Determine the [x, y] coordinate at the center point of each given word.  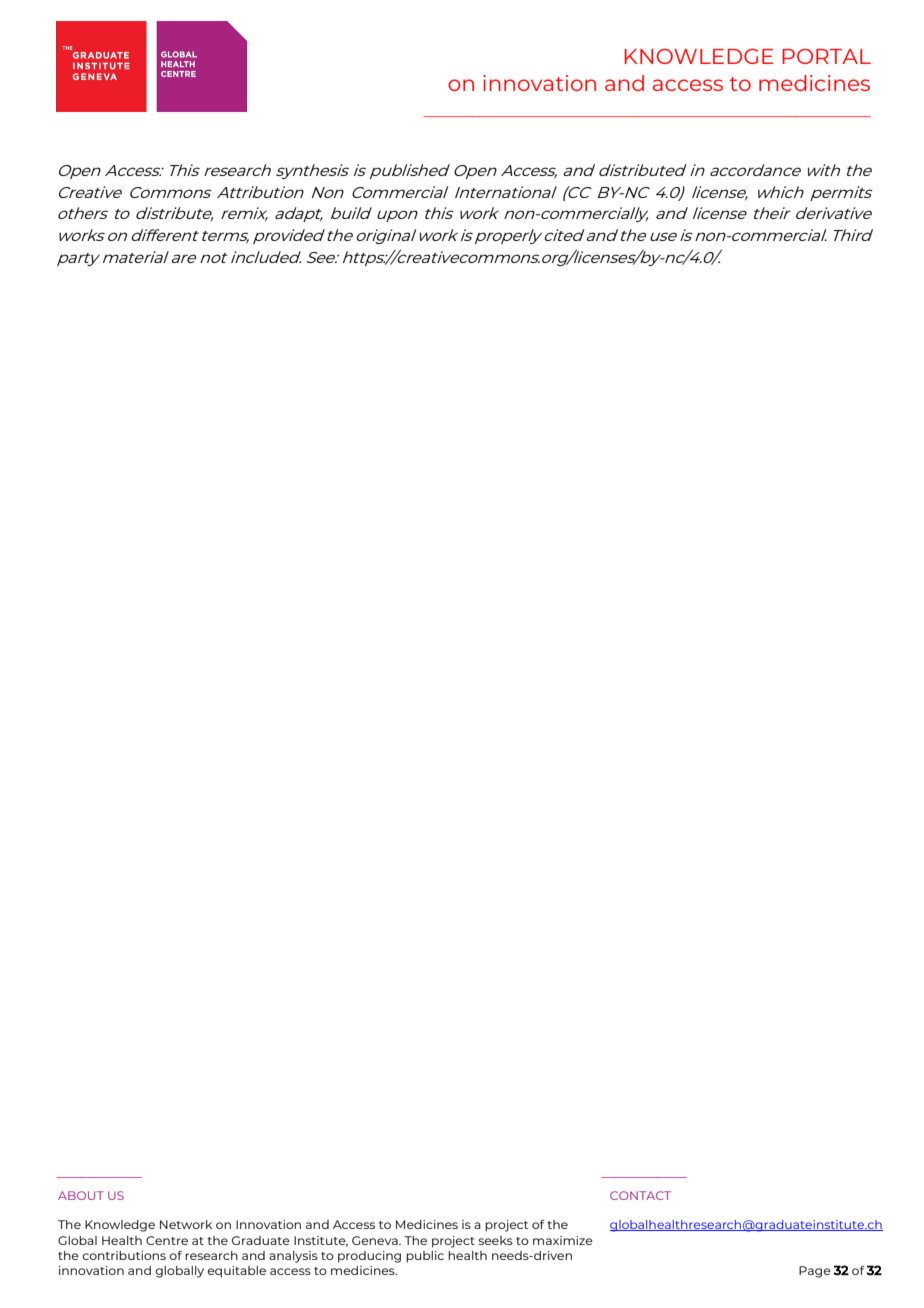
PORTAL [826, 56]
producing [369, 1257]
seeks [495, 1240]
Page [815, 1272]
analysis [293, 1257]
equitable [236, 1272]
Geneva [376, 1240]
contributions [124, 1255]
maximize [563, 1240]
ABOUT [81, 1195]
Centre [167, 1240]
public [425, 1257]
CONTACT [640, 1195]
